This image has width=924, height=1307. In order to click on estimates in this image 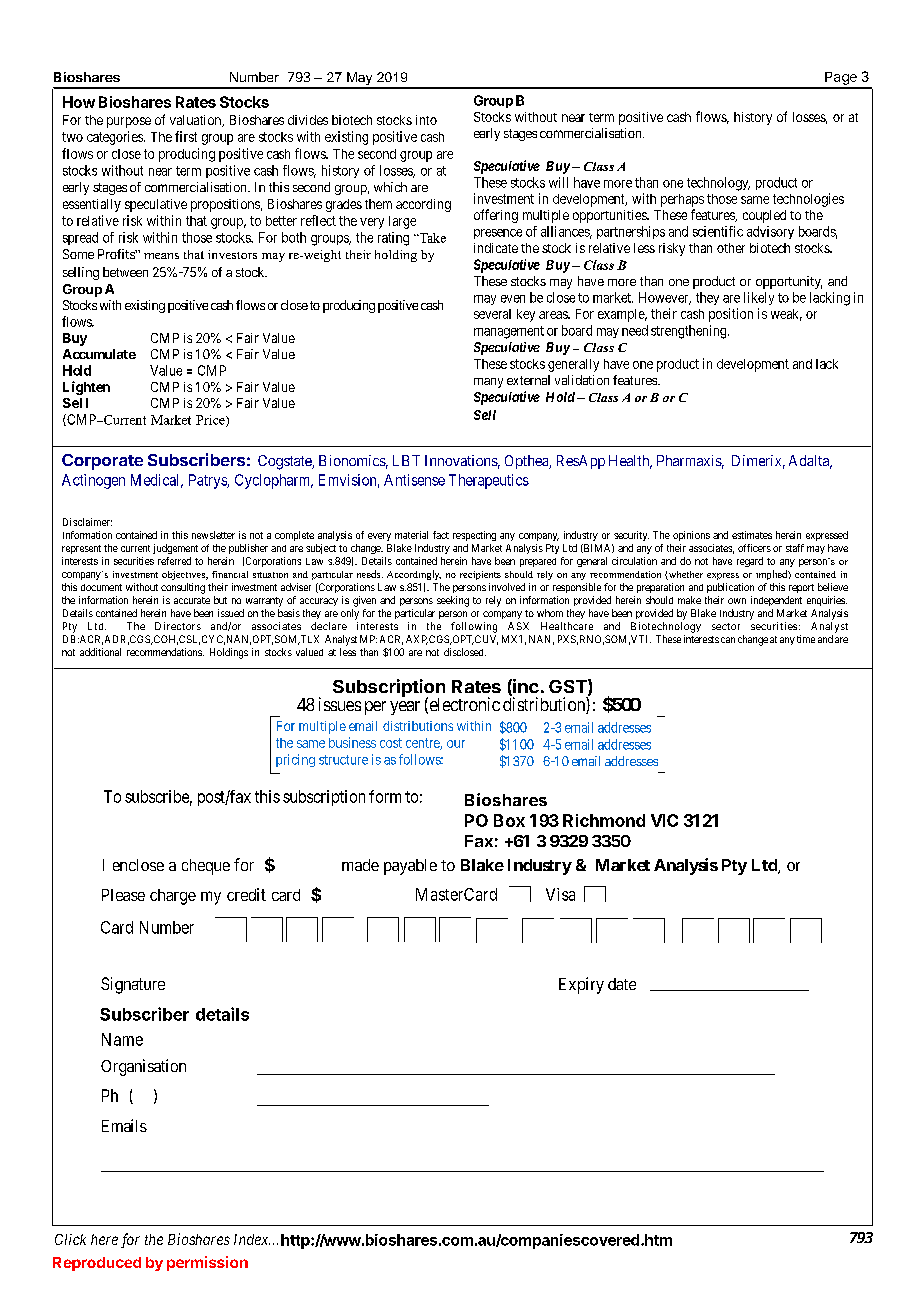, I will do `click(752, 535)`.
